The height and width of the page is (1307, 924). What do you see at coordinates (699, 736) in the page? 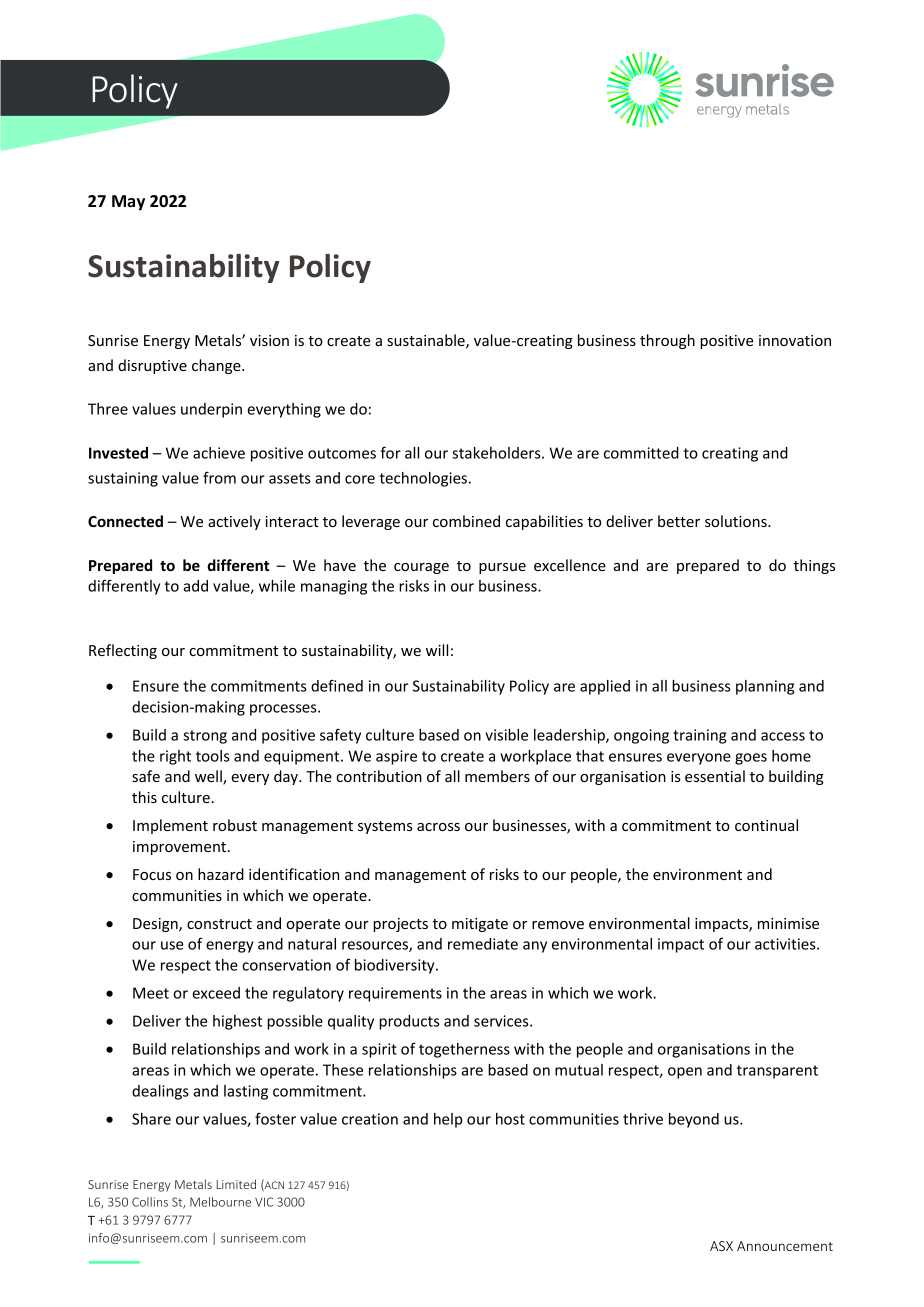
I see `training` at bounding box center [699, 736].
